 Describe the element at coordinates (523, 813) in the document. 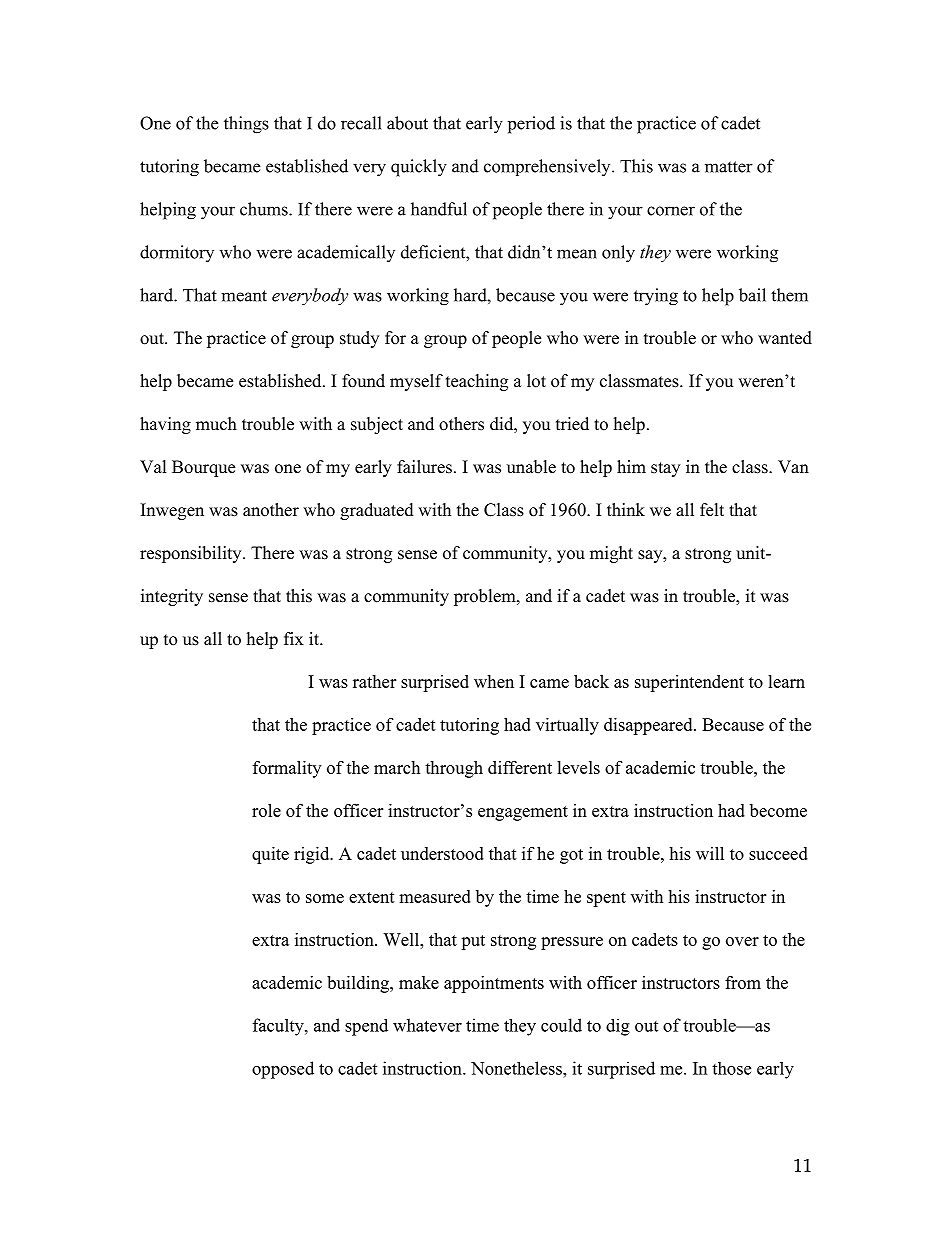

I see `engagement` at that location.
